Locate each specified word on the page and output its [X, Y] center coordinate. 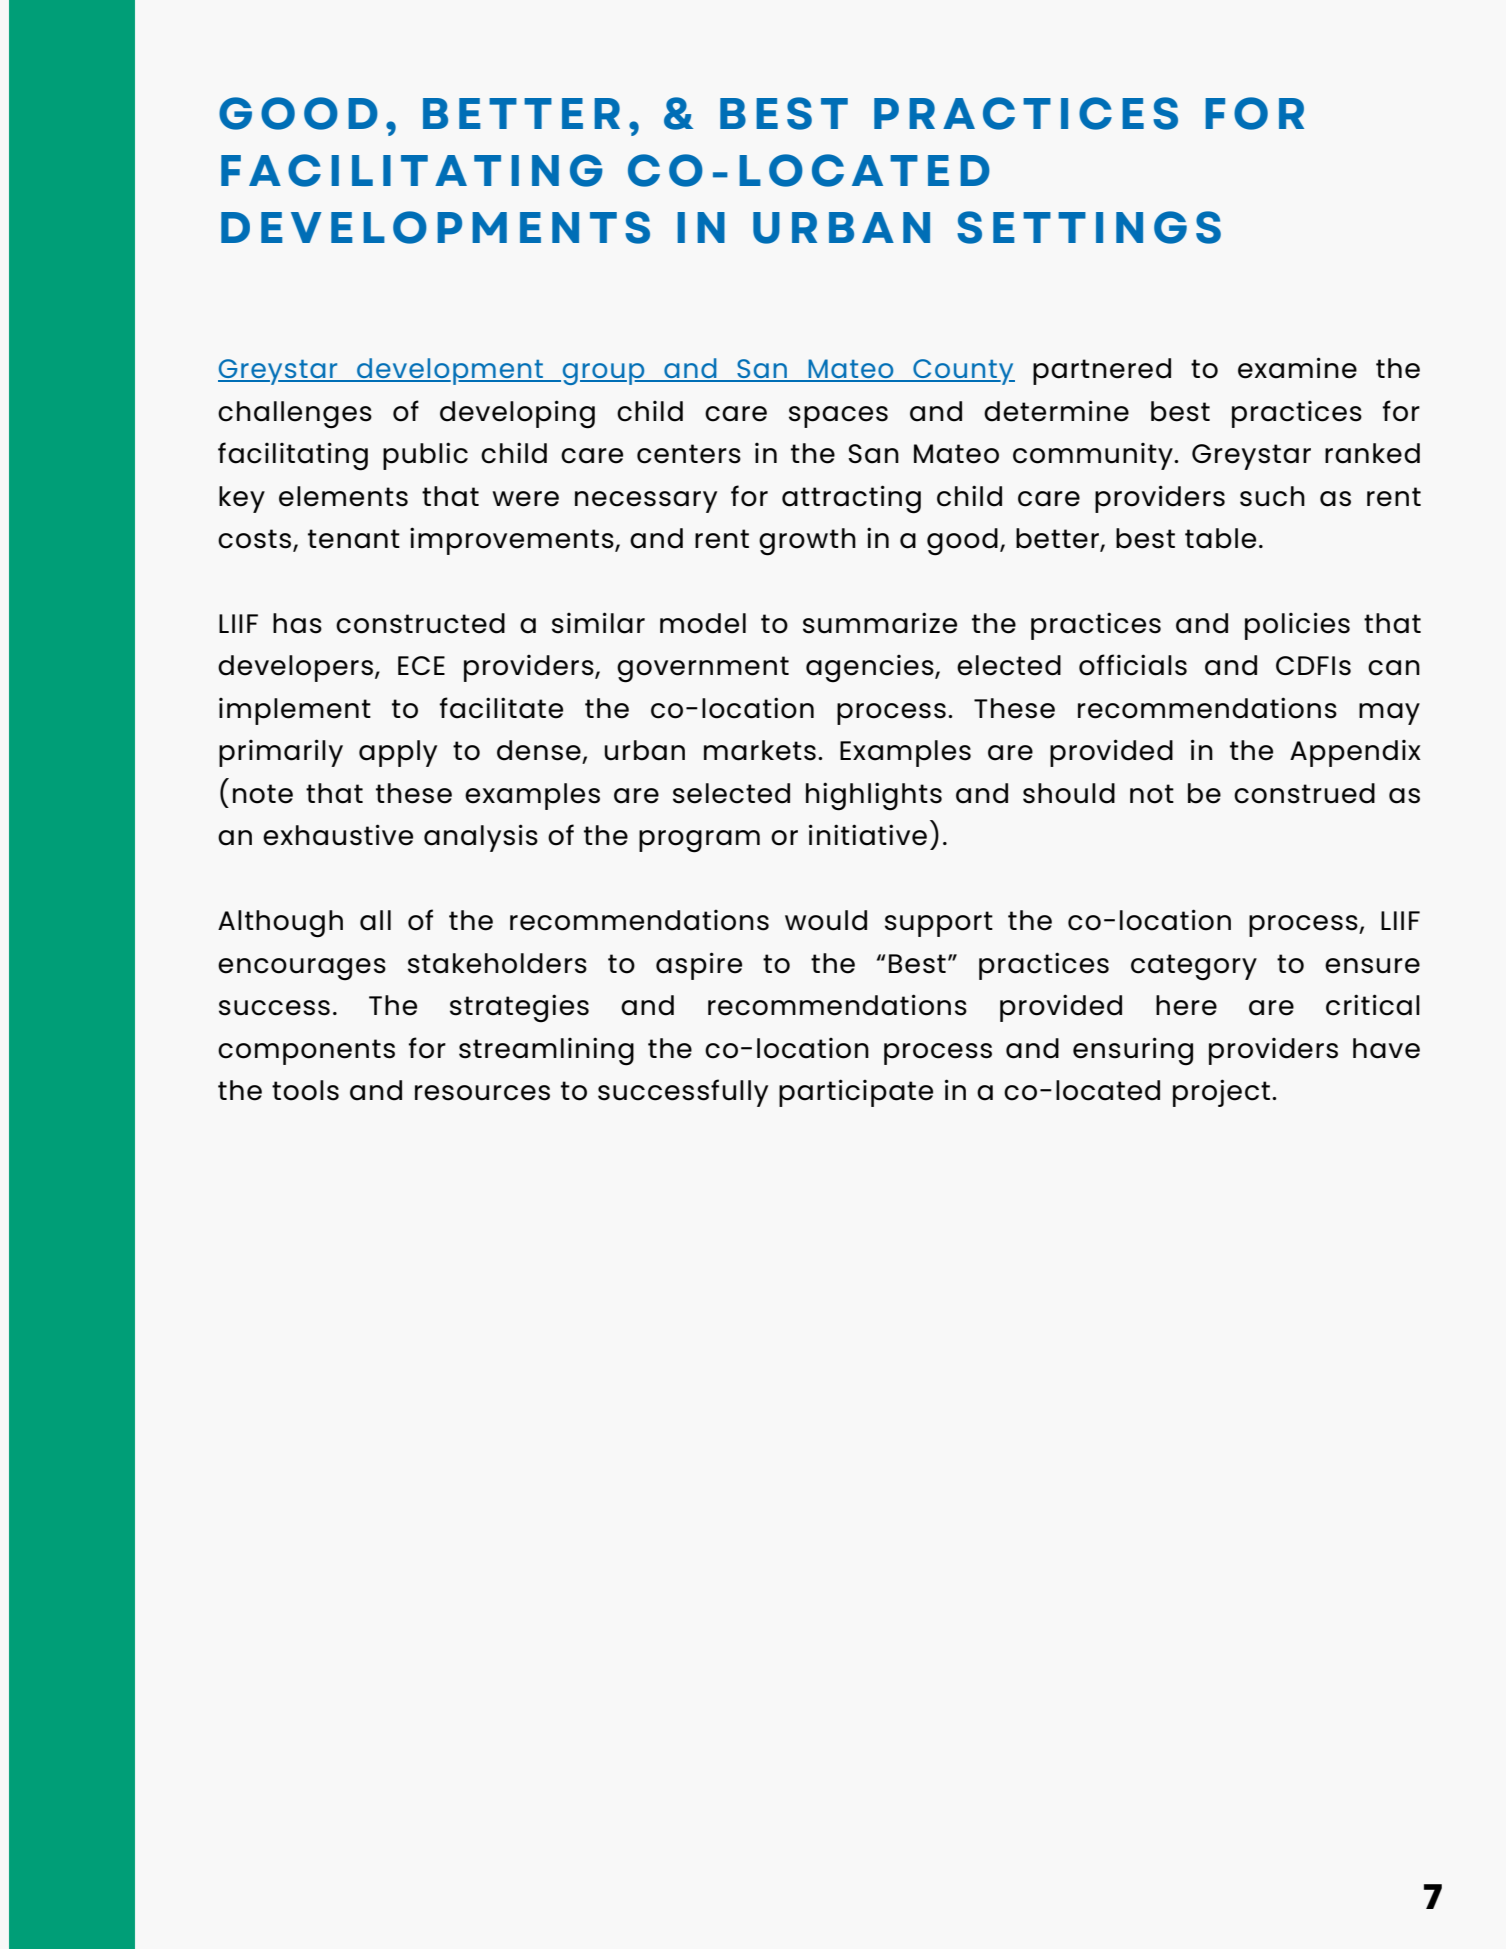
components [306, 1052]
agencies [871, 669]
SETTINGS [1089, 227]
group [603, 374]
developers [295, 668]
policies [1297, 626]
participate [856, 1093]
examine [1297, 368]
